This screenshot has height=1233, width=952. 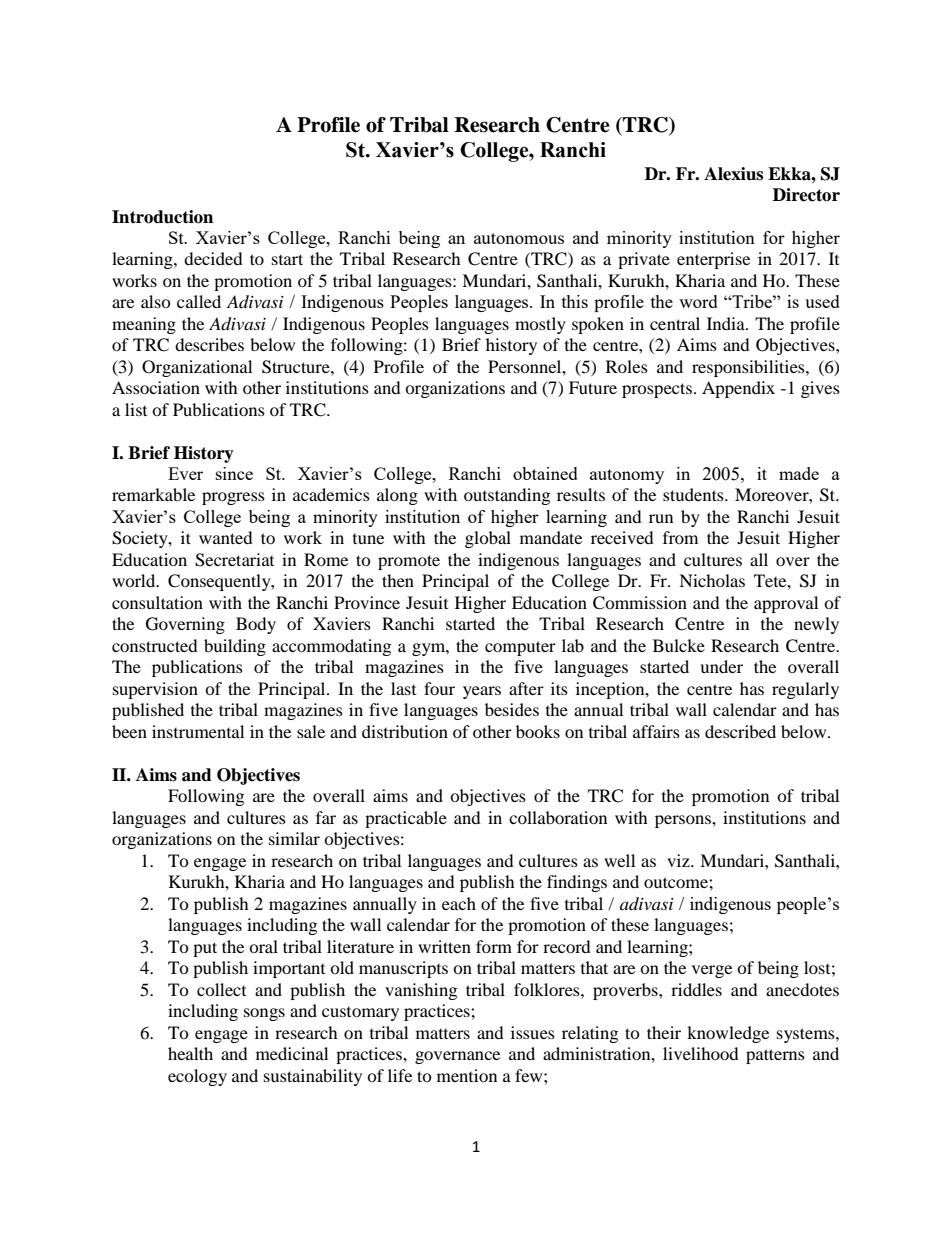 What do you see at coordinates (738, 389) in the screenshot?
I see `Appendix` at bounding box center [738, 389].
